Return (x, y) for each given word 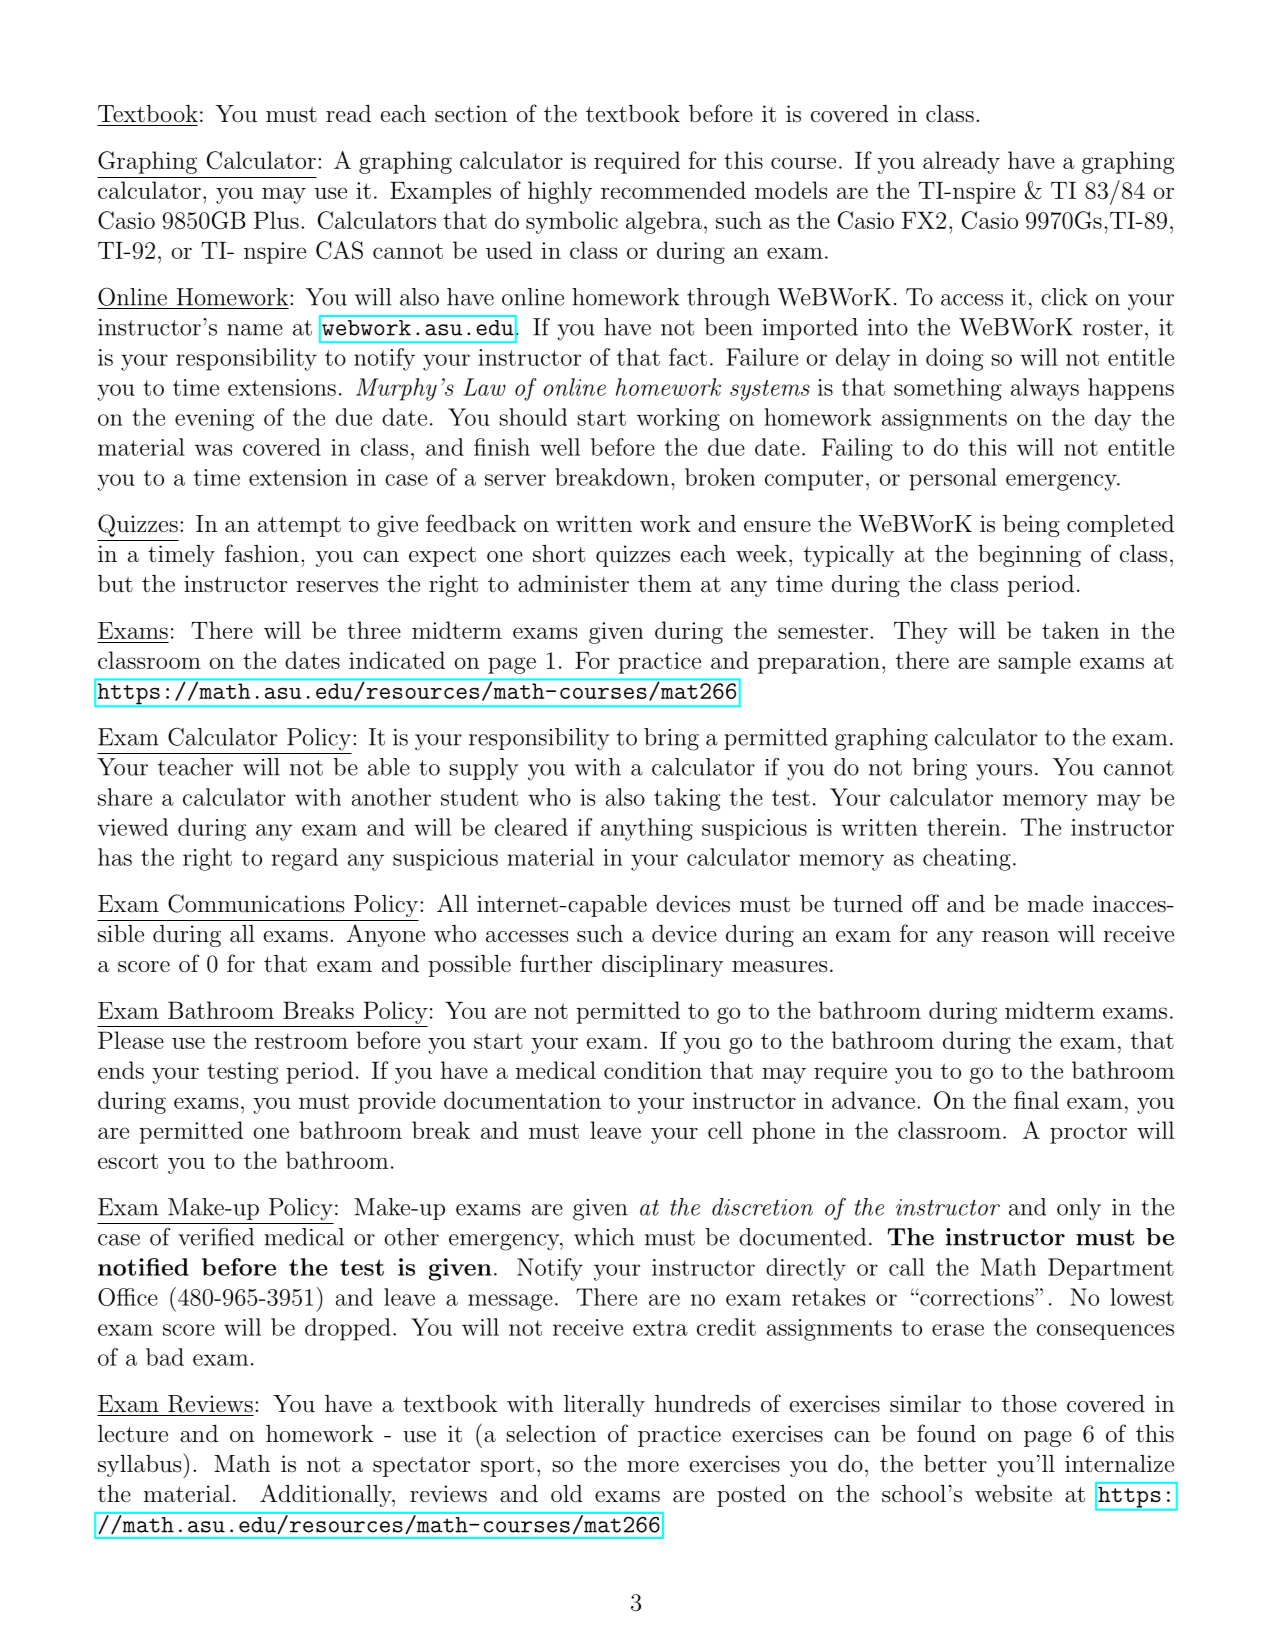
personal (953, 479)
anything (647, 829)
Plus (276, 220)
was (213, 450)
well (560, 447)
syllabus (141, 1465)
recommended (673, 190)
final (1036, 1100)
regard (305, 859)
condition (653, 1070)
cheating (967, 859)
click (1064, 297)
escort (128, 1161)
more (653, 1467)
